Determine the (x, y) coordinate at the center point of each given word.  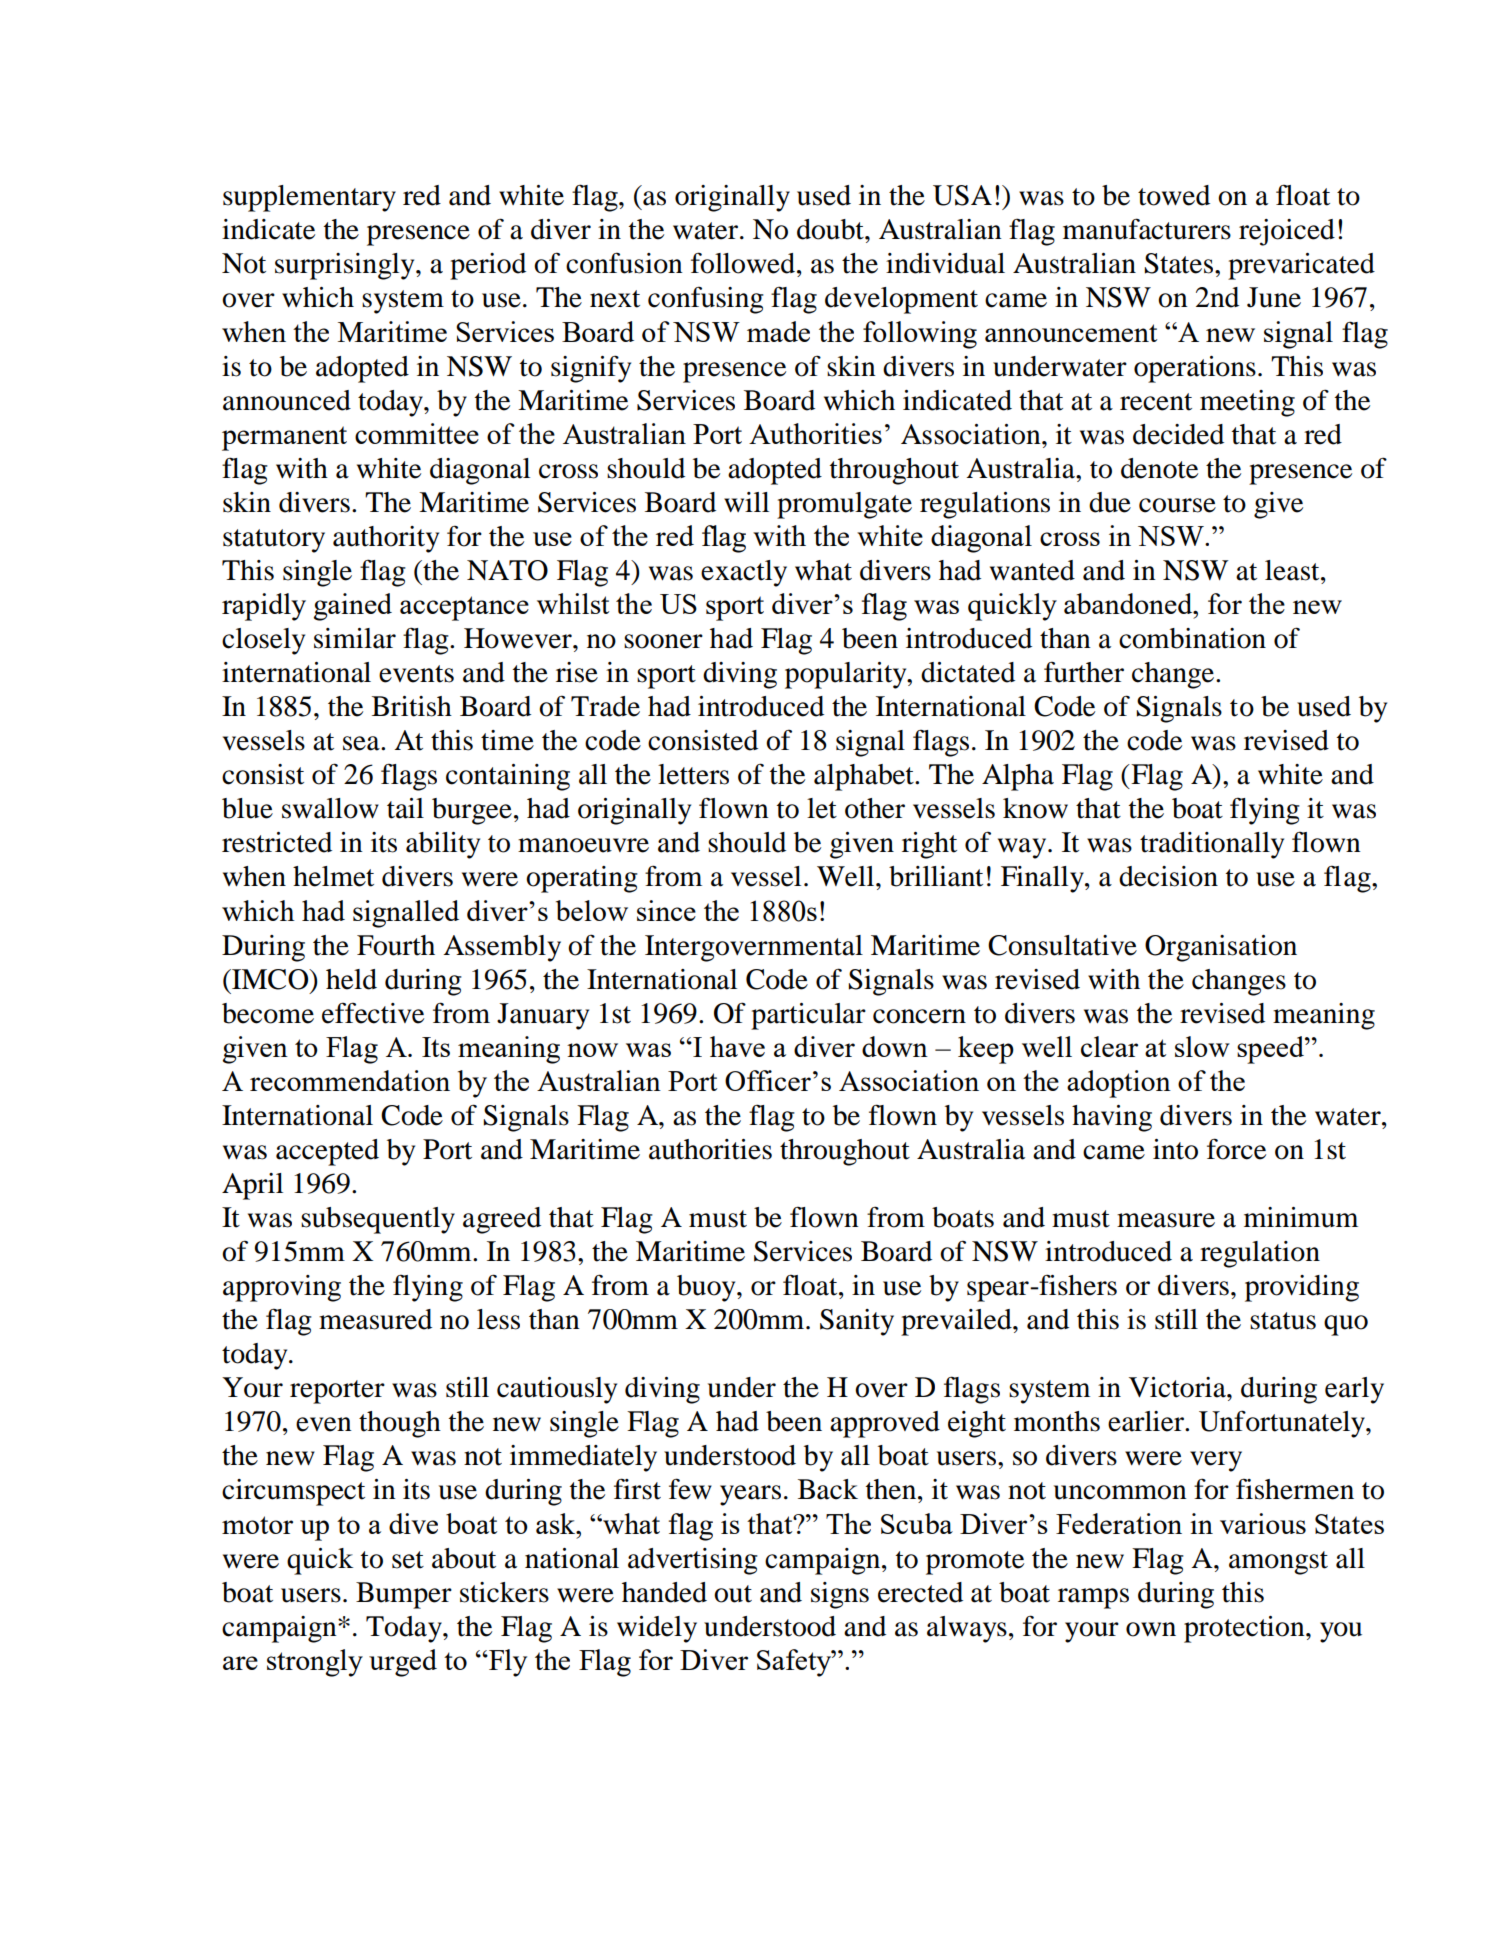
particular (808, 1016)
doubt (831, 229)
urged (403, 1663)
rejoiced (1287, 232)
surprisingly (346, 266)
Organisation (1221, 948)
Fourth (396, 945)
